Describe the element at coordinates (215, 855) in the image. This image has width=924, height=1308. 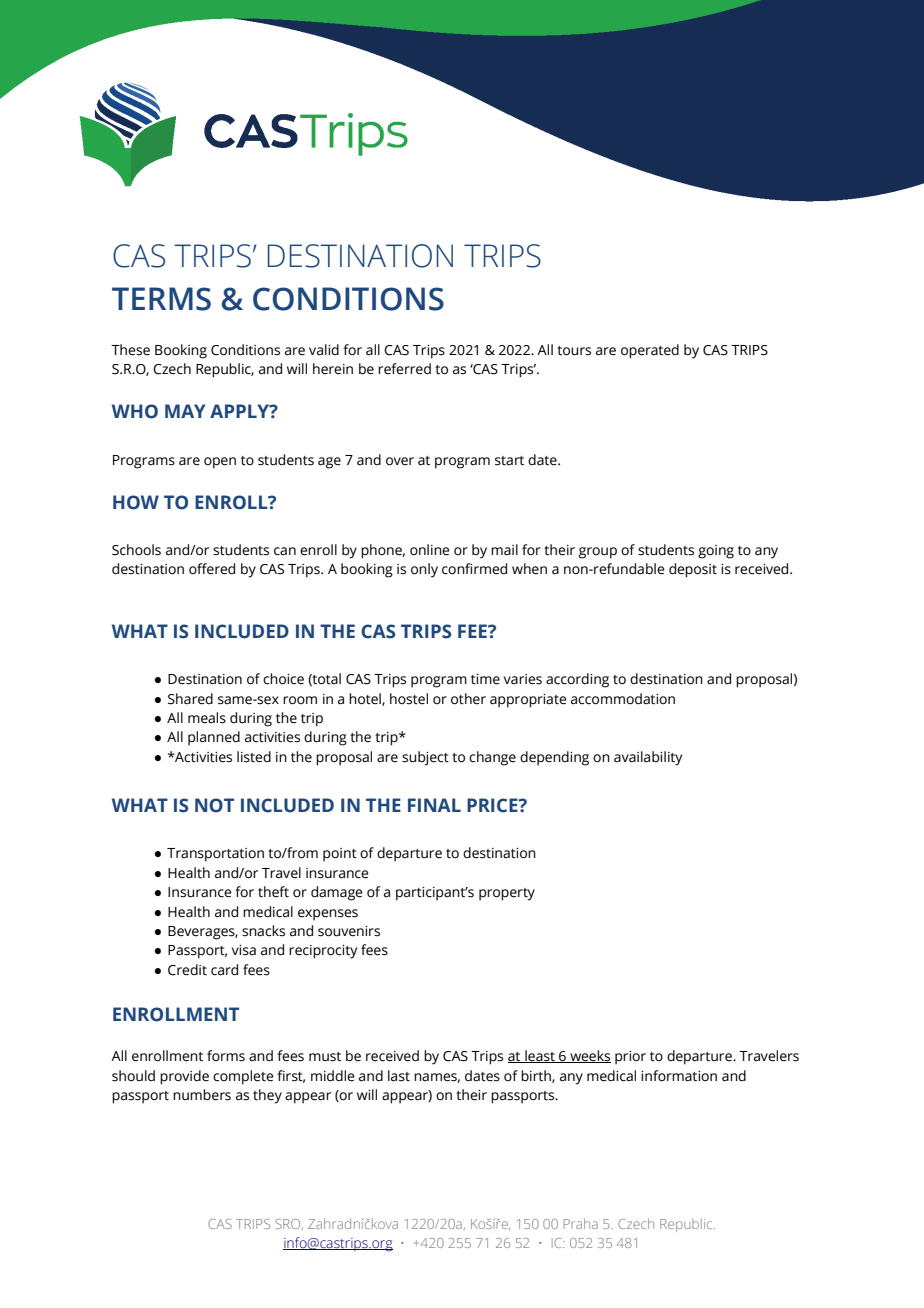
I see `Transportation` at that location.
